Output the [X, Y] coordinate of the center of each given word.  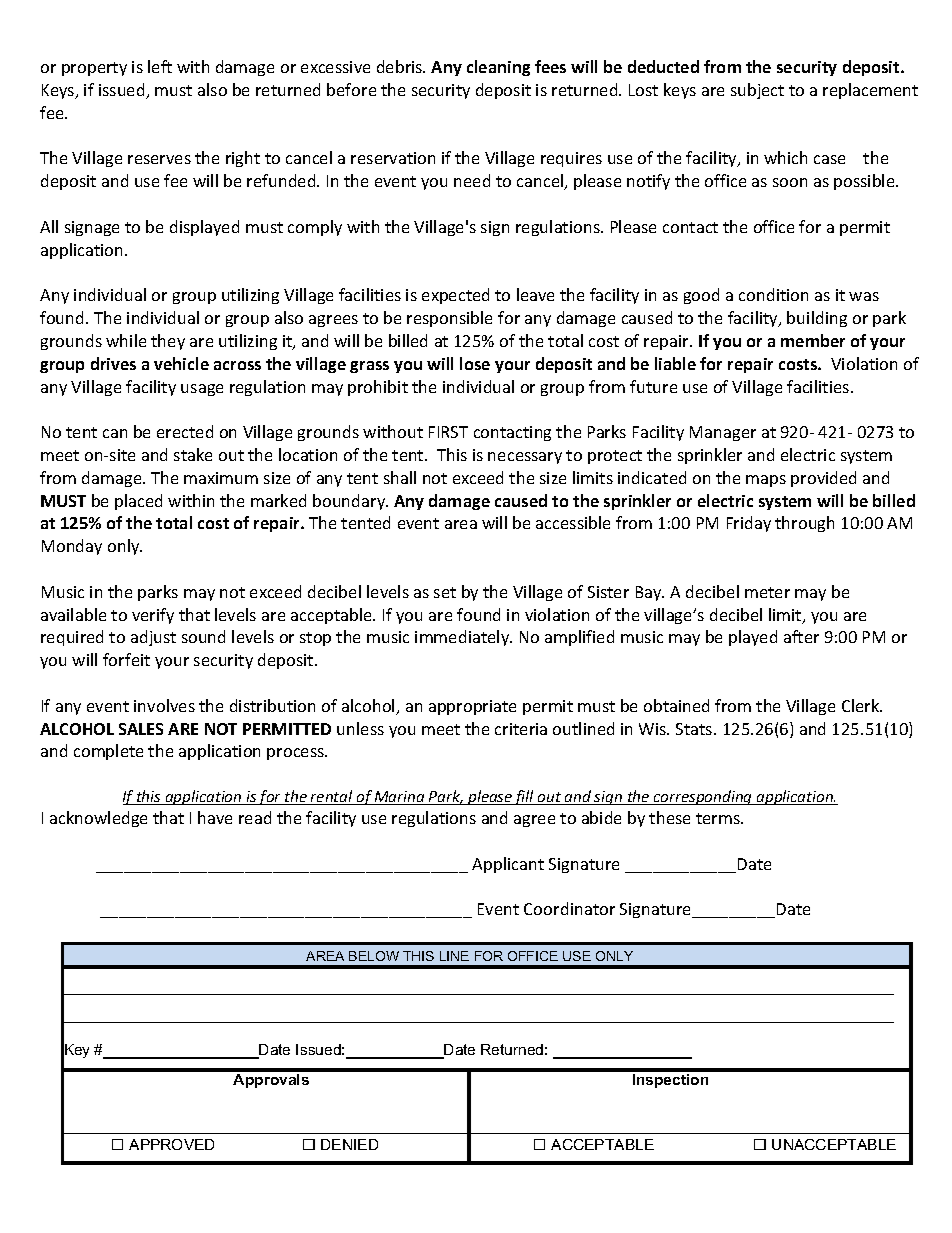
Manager [723, 433]
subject [757, 91]
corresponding [703, 797]
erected [185, 431]
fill [524, 797]
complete [108, 752]
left [160, 66]
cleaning [498, 68]
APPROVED [171, 1144]
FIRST [448, 432]
